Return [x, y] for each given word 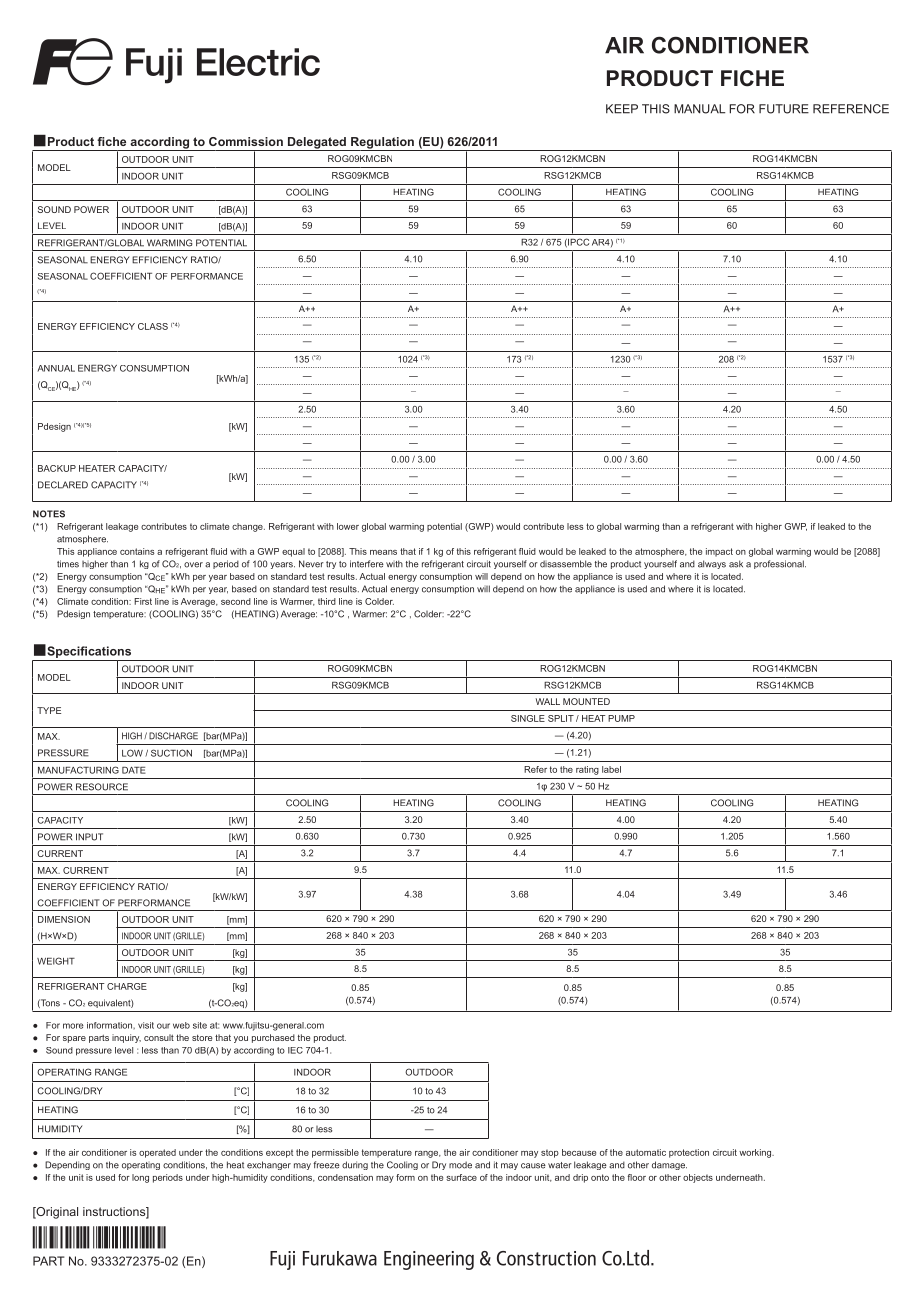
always [712, 564]
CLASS [153, 326]
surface [461, 1177]
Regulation [382, 144]
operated [157, 1153]
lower [348, 526]
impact [719, 552]
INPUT [89, 837]
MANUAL [699, 109]
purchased [273, 1038]
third [327, 601]
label [611, 769]
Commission [246, 141]
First [143, 601]
